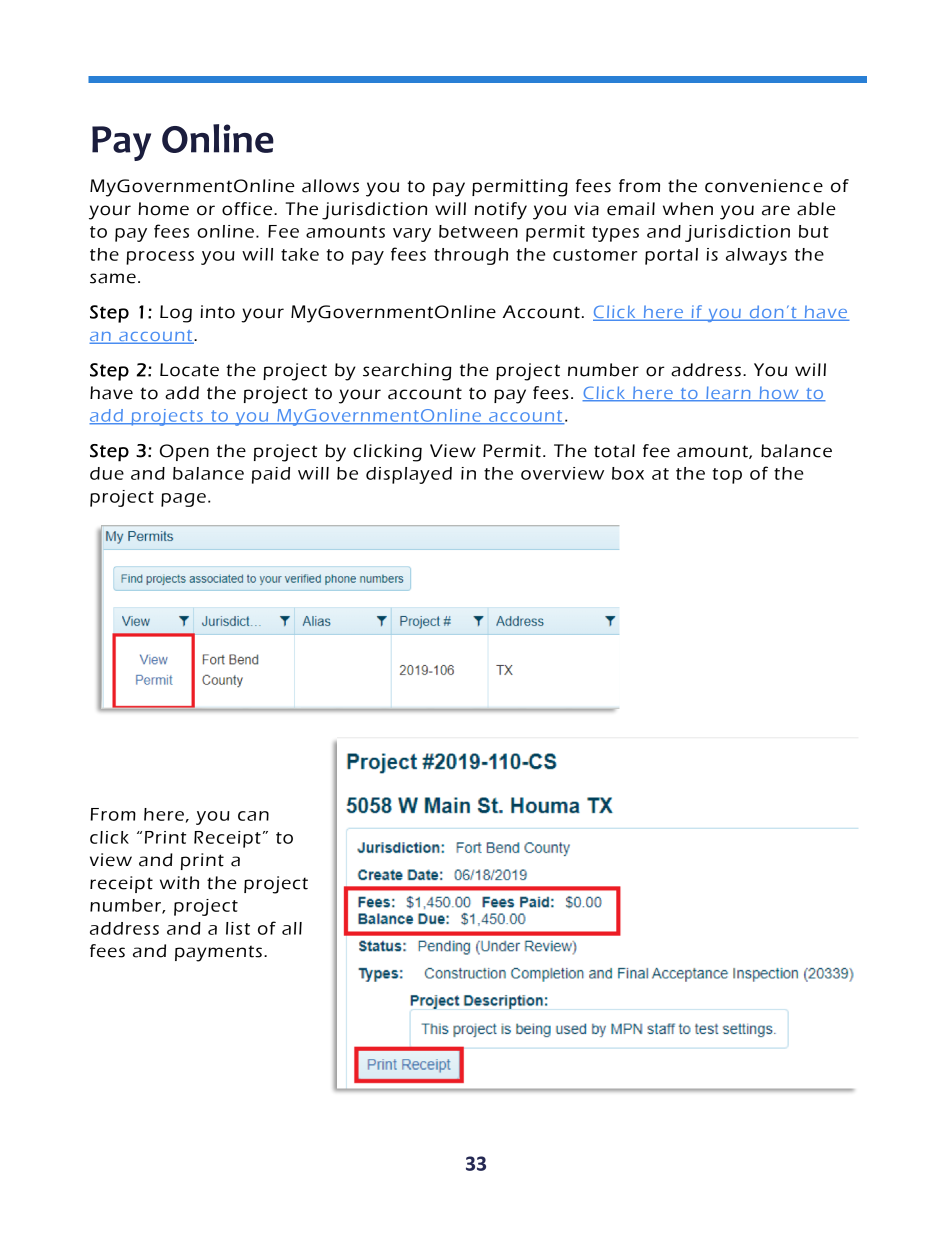 The height and width of the screenshot is (1233, 952). What do you see at coordinates (163, 209) in the screenshot?
I see `home` at bounding box center [163, 209].
